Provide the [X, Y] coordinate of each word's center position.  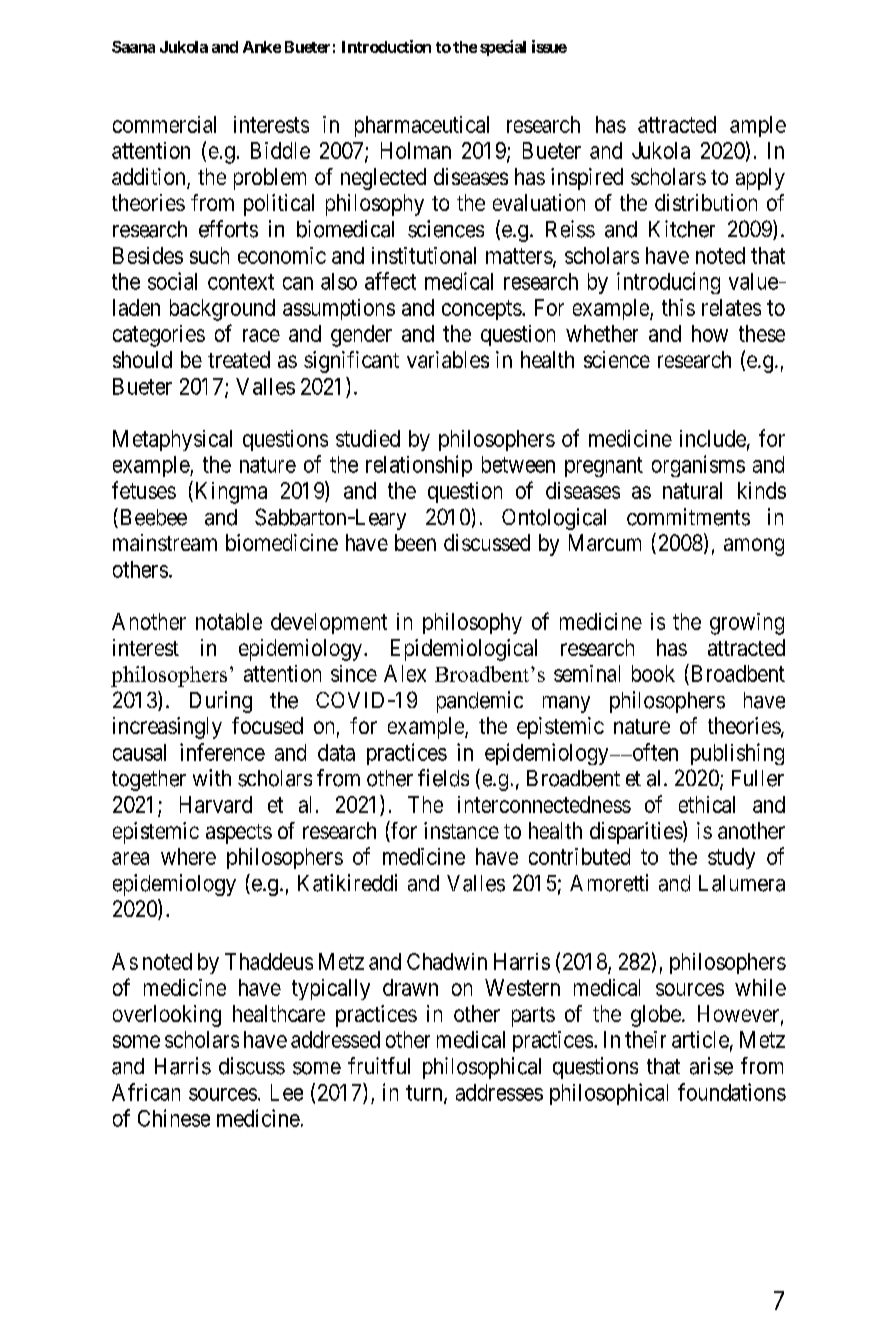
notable [229, 621]
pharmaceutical [422, 126]
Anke [262, 47]
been [415, 542]
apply [760, 179]
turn [425, 1094]
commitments [688, 517]
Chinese [174, 1118]
